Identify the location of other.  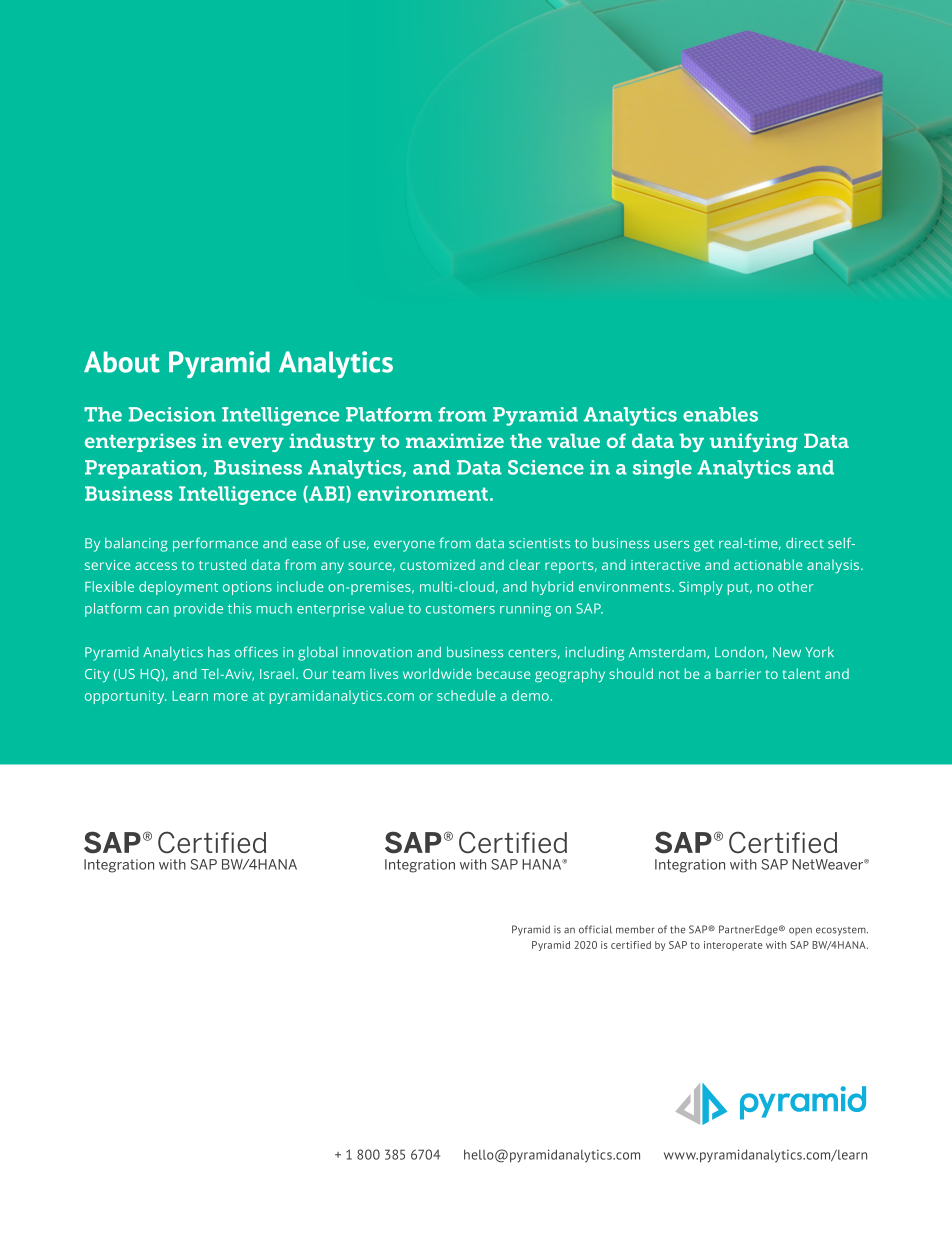
(796, 586).
